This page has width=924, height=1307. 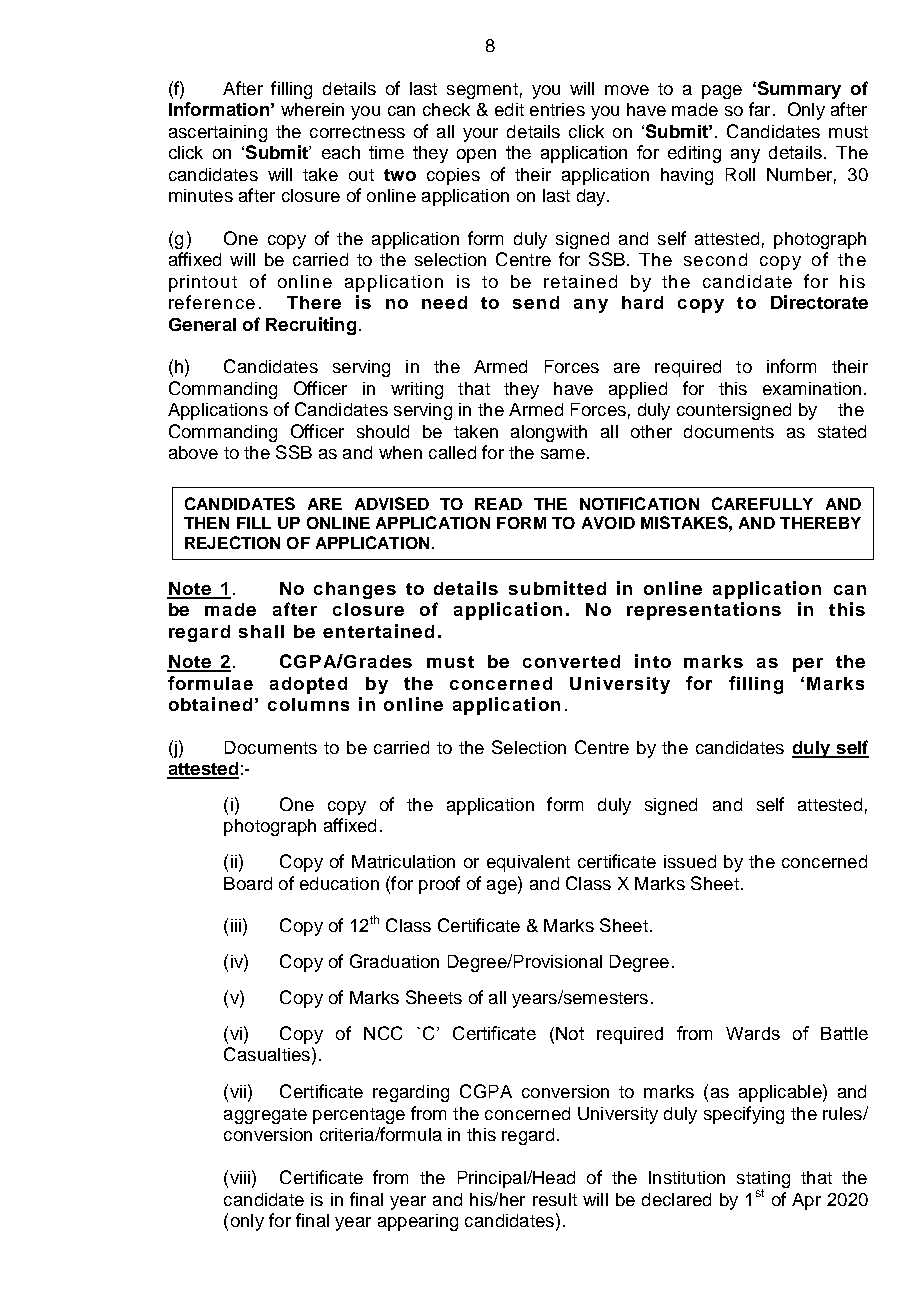 What do you see at coordinates (261, 631) in the page?
I see `shall` at bounding box center [261, 631].
